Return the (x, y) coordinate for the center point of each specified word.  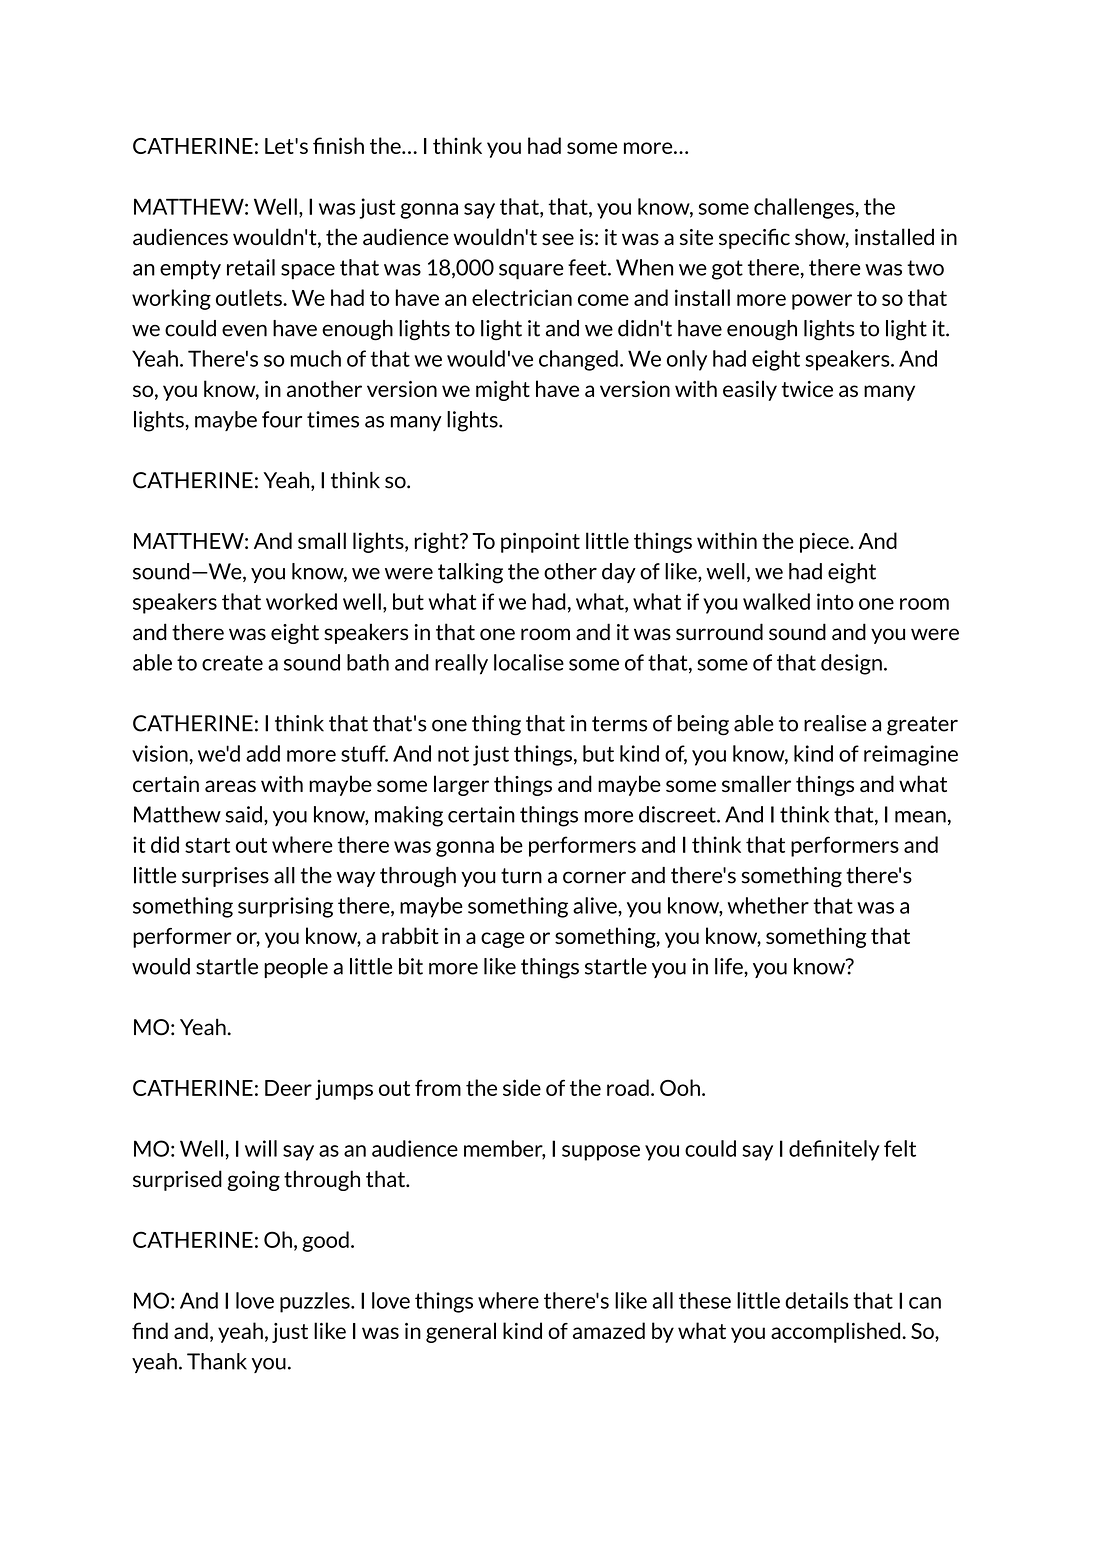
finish (338, 145)
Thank (217, 1361)
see (558, 239)
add (263, 753)
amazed (609, 1330)
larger (461, 785)
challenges (805, 208)
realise (835, 723)
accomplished (837, 1332)
